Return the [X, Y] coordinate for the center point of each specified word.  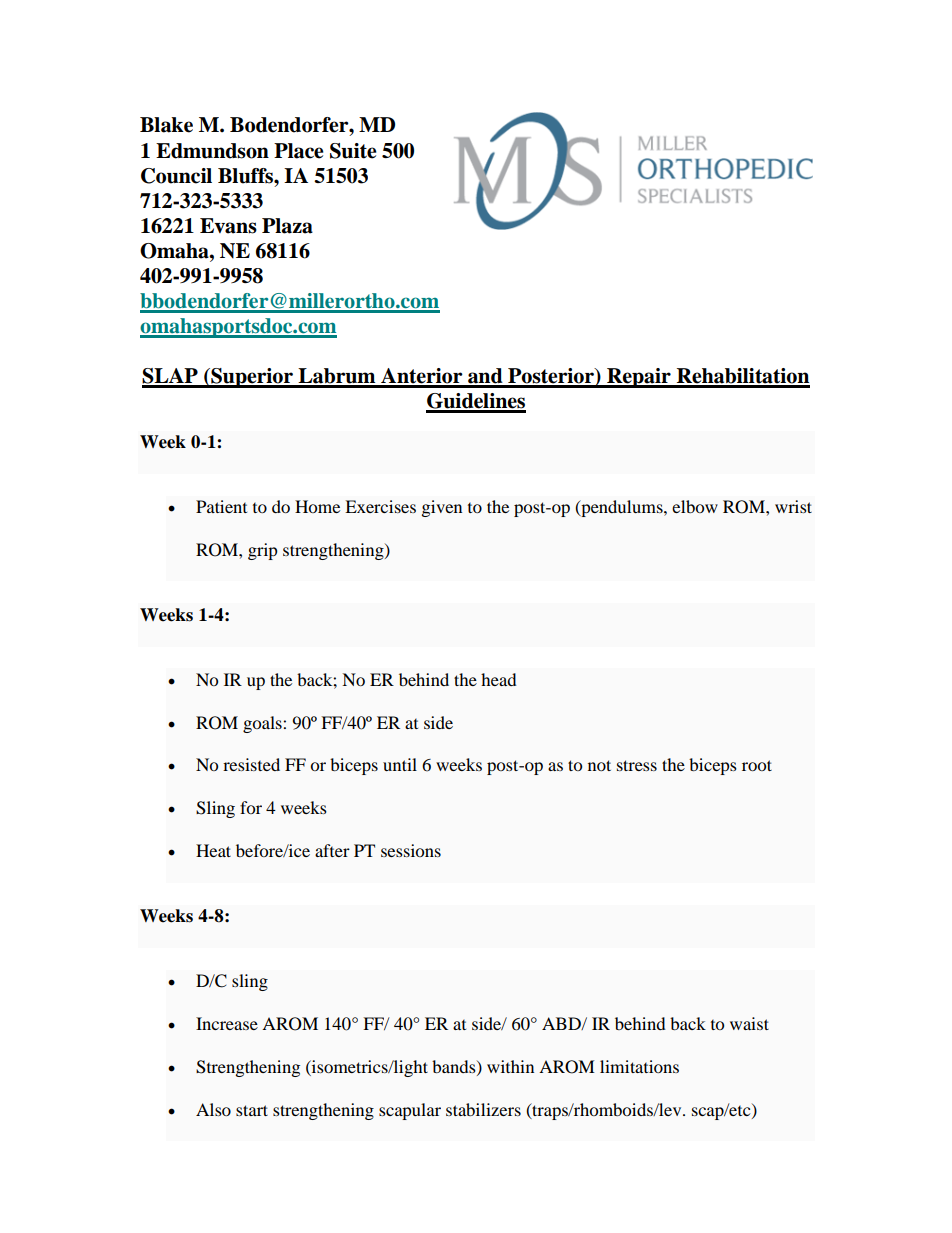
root [757, 765]
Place [299, 151]
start [252, 1110]
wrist [793, 506]
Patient [221, 506]
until [400, 764]
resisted [251, 764]
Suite [353, 151]
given [442, 508]
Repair [639, 378]
